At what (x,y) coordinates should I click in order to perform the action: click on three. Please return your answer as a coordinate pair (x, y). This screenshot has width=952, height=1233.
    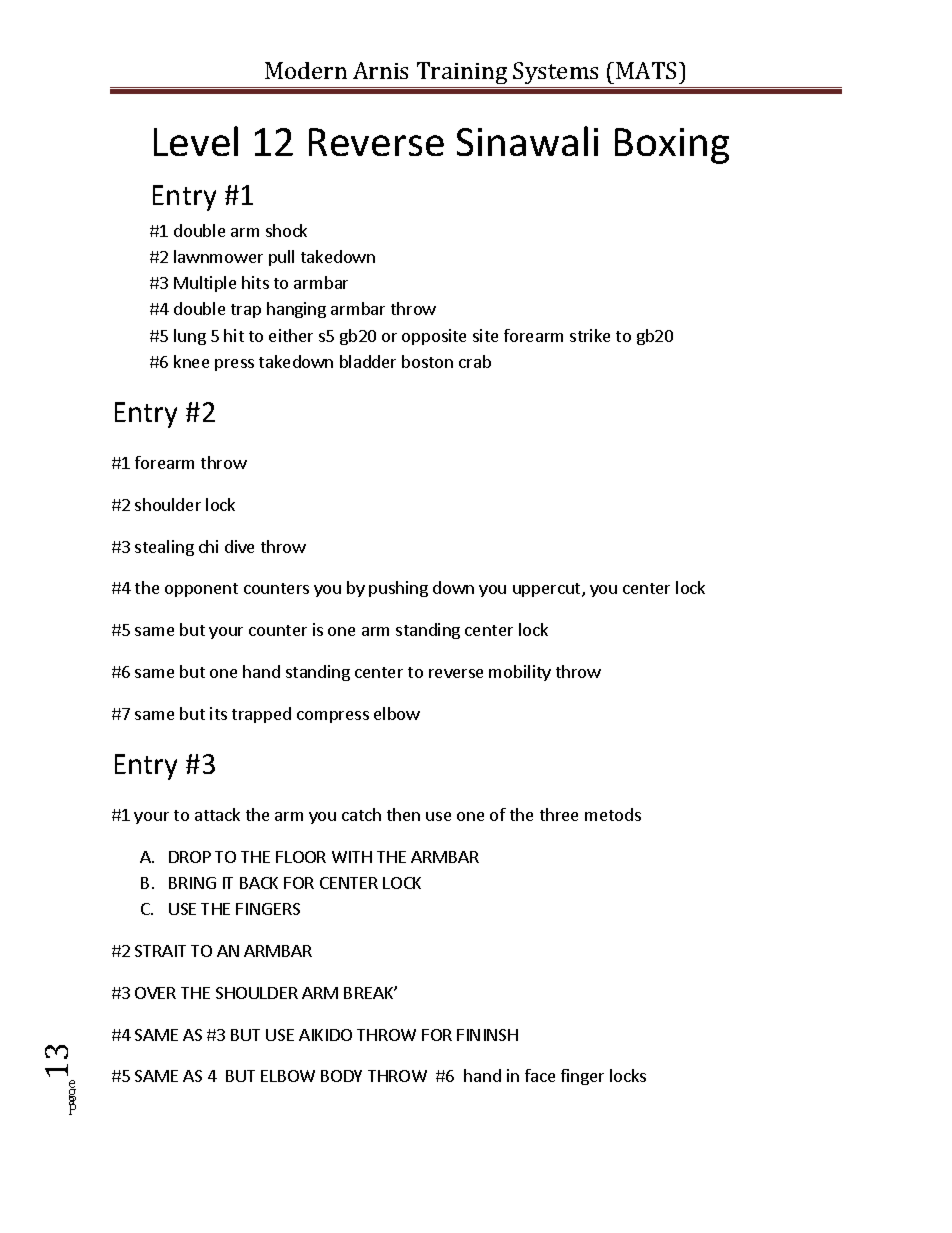
    Looking at the image, I should click on (559, 814).
